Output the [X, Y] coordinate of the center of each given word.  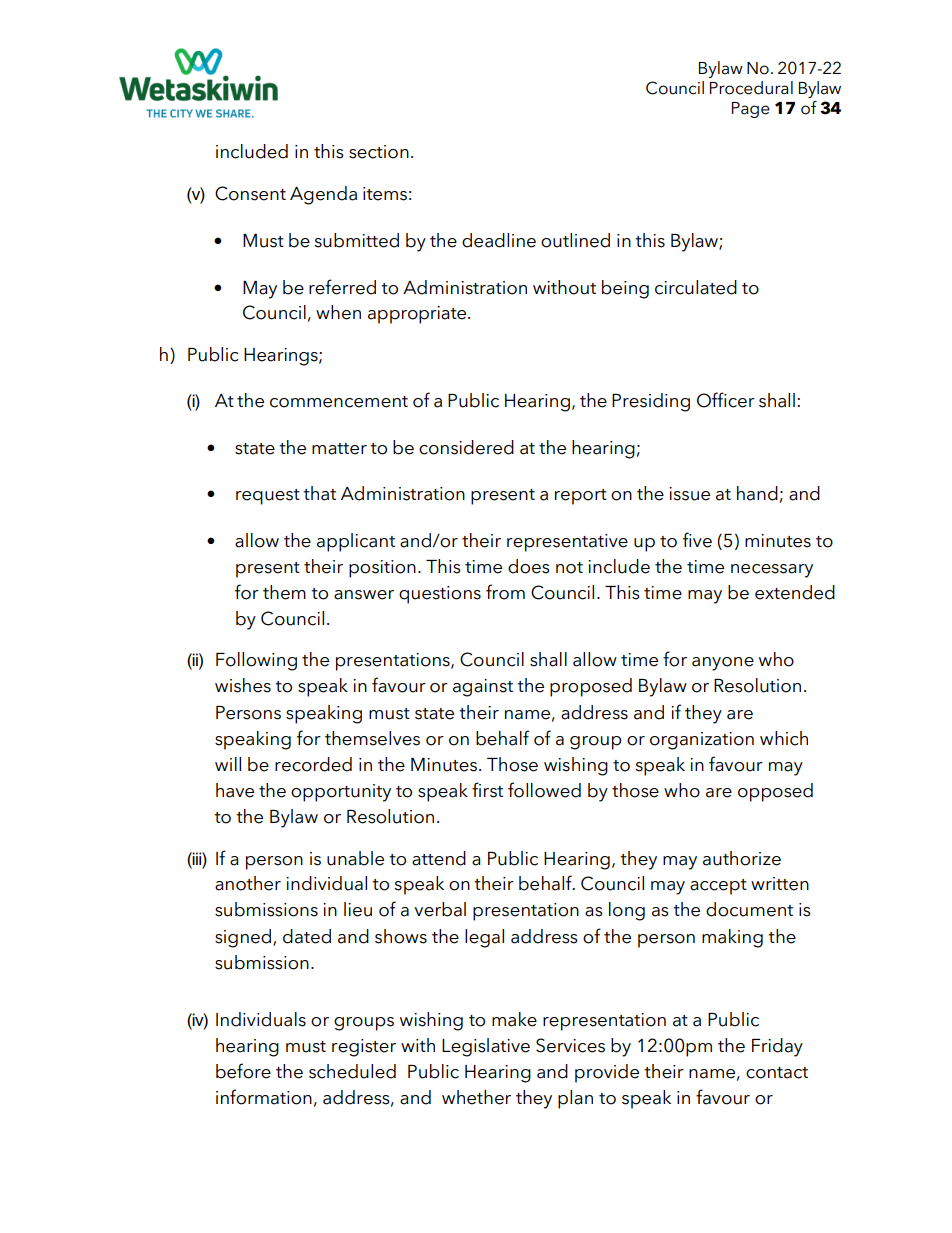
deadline [499, 240]
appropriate [418, 315]
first [487, 790]
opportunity [341, 793]
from [505, 592]
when [338, 312]
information [264, 1097]
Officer [726, 400]
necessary [772, 571]
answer [364, 595]
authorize [742, 858]
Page [751, 110]
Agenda [323, 195]
